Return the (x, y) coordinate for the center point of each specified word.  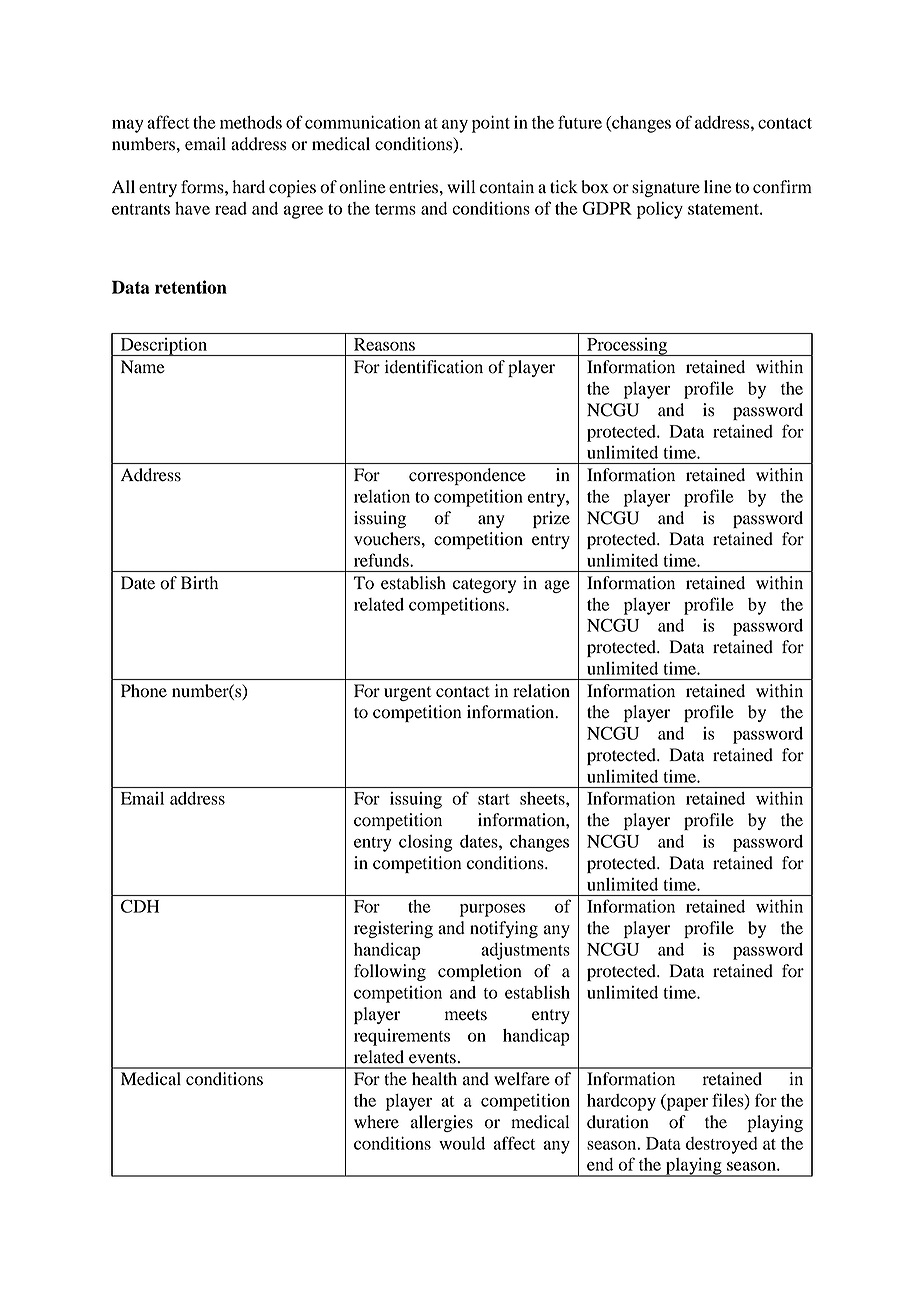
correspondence (467, 476)
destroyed (722, 1145)
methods (251, 122)
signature (666, 188)
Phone (144, 691)
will (461, 186)
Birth (199, 583)
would (462, 1143)
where (376, 1122)
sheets (543, 798)
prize (551, 519)
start (494, 799)
